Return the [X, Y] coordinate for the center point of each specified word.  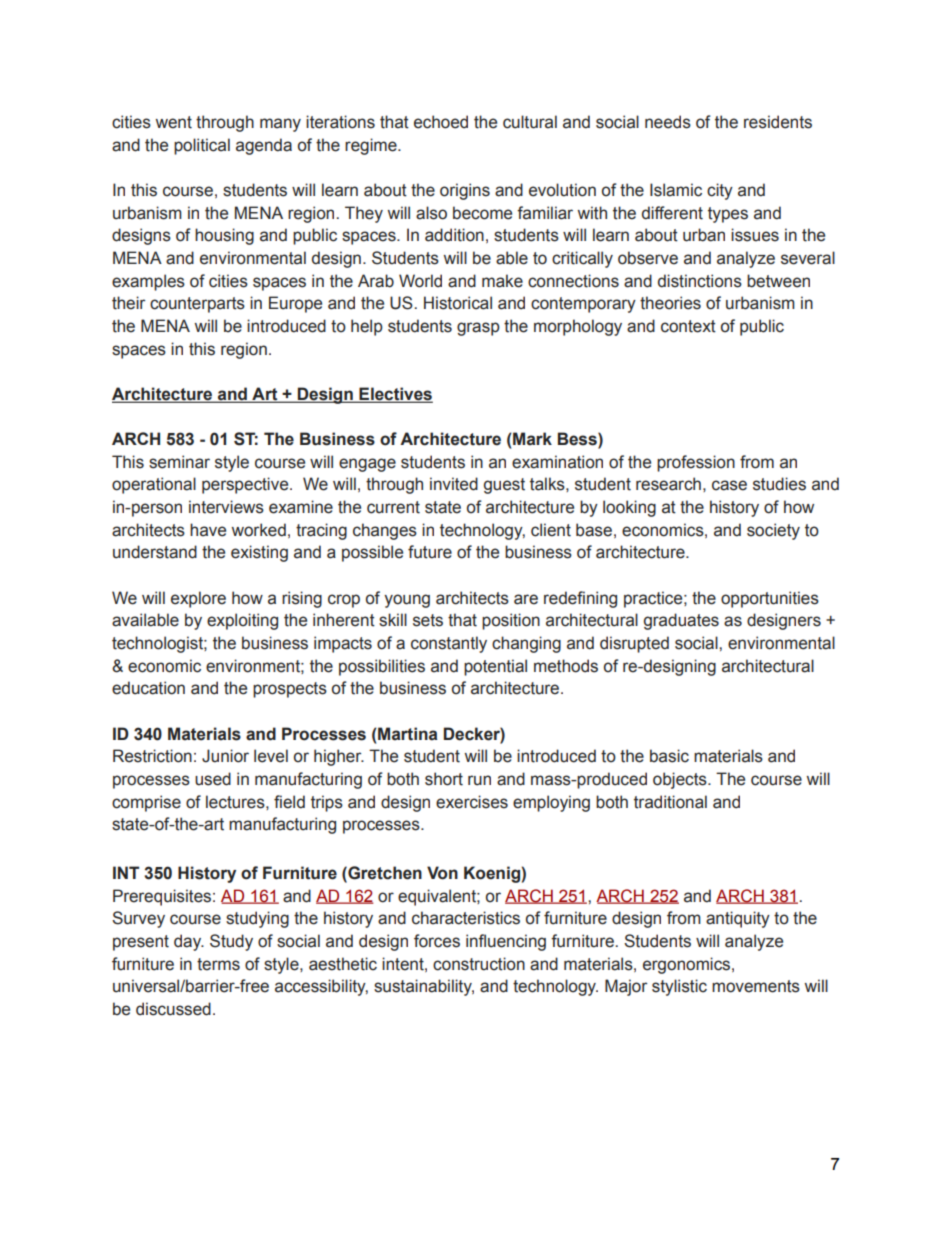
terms [218, 964]
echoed [441, 122]
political [202, 146]
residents [778, 122]
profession [696, 463]
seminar [179, 462]
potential [495, 667]
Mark [531, 439]
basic [669, 756]
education [148, 688]
